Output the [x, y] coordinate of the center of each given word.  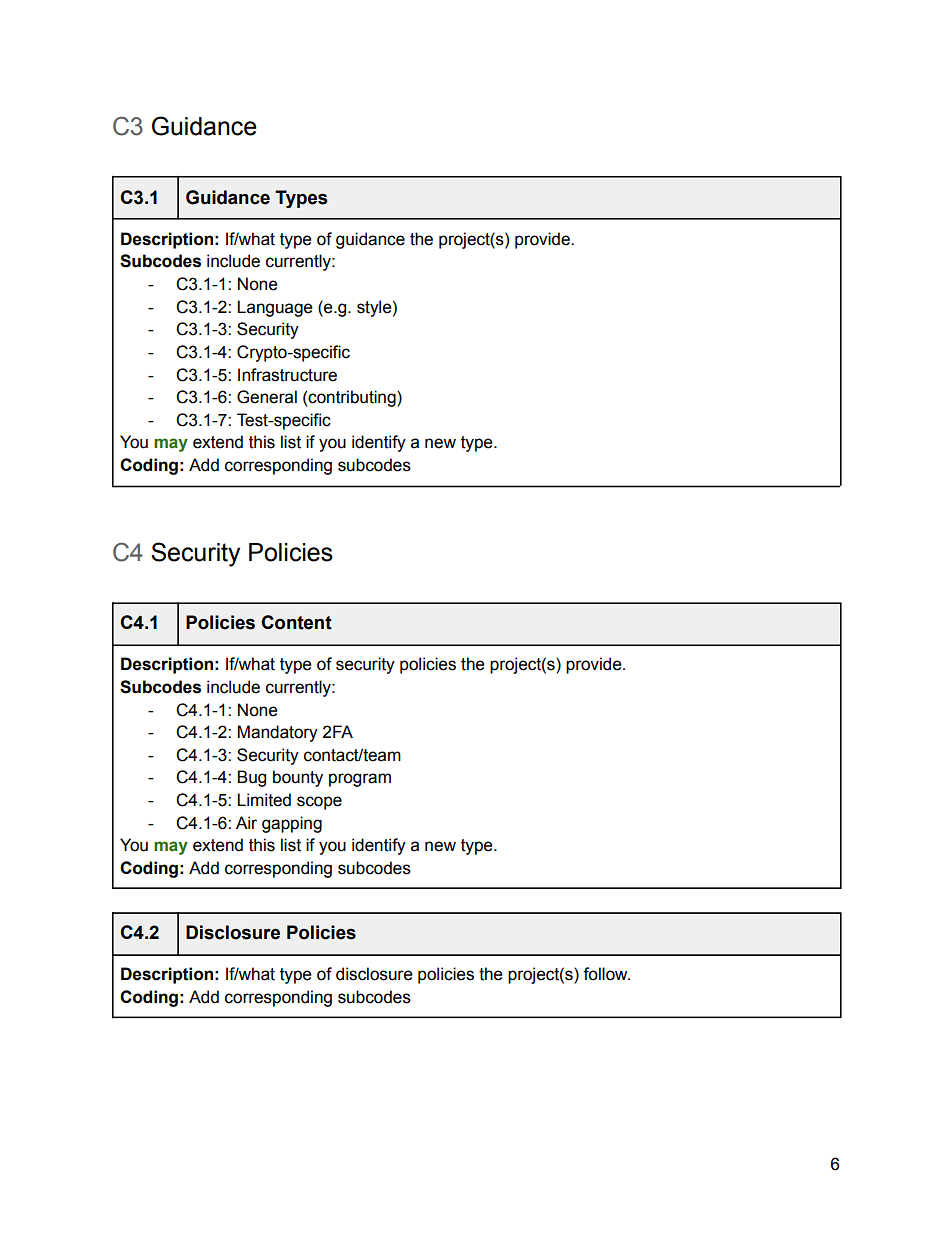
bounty [298, 778]
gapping [292, 824]
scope [319, 803]
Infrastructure [287, 375]
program [360, 780]
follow [606, 974]
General [267, 397]
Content [296, 622]
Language [275, 308]
